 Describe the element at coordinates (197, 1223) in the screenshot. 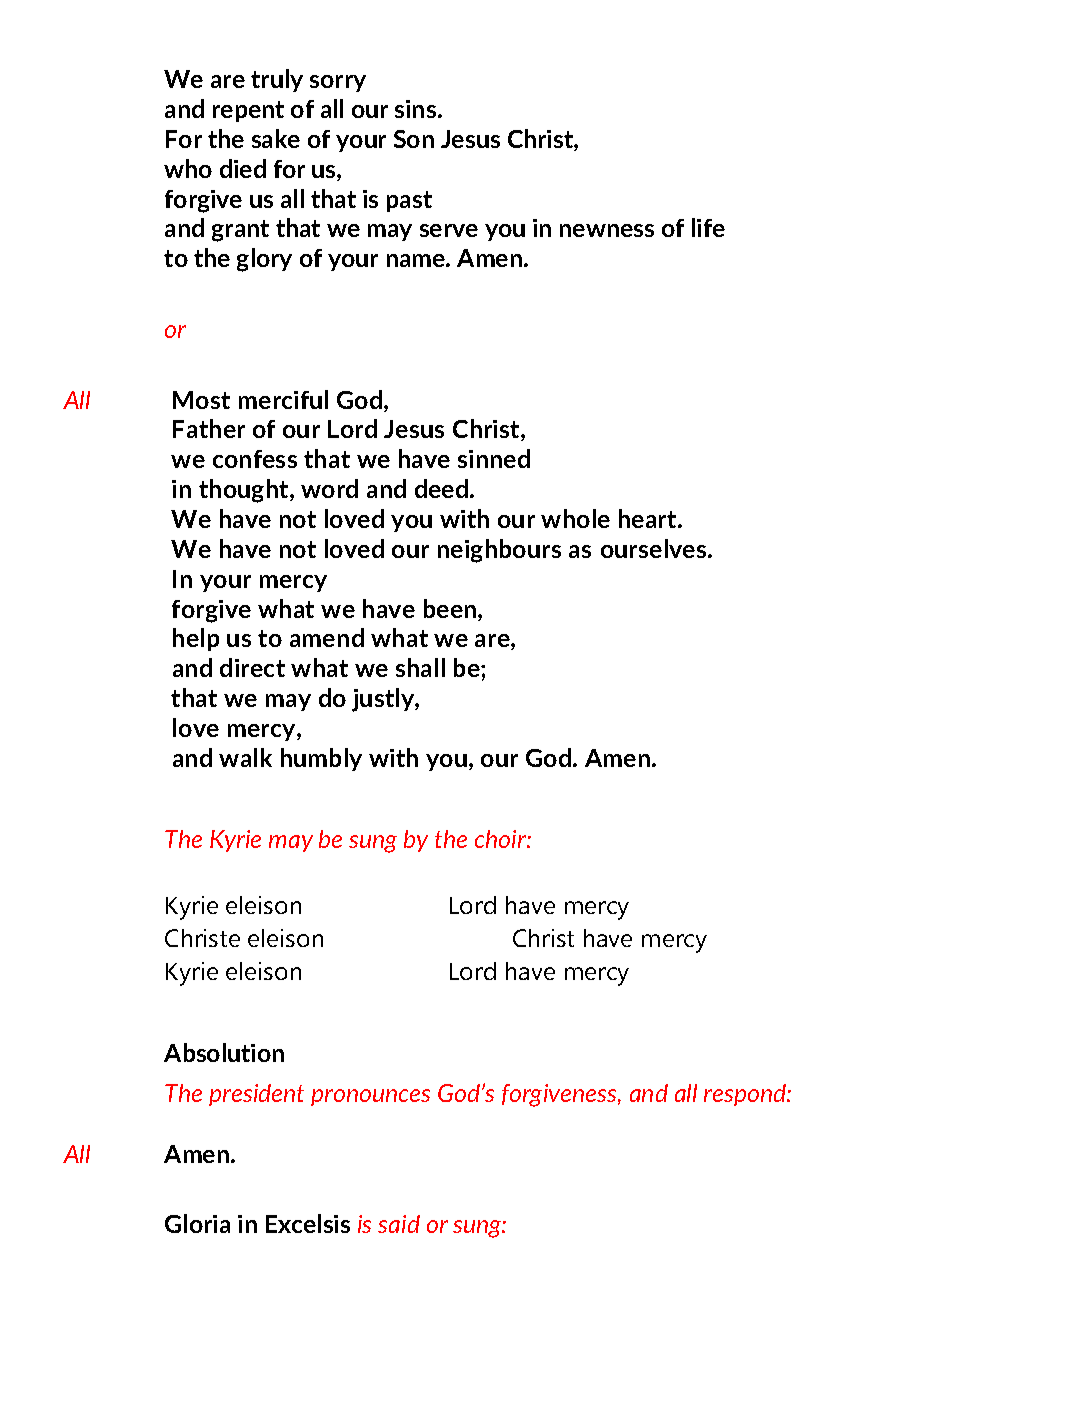

I see `Gloria` at that location.
